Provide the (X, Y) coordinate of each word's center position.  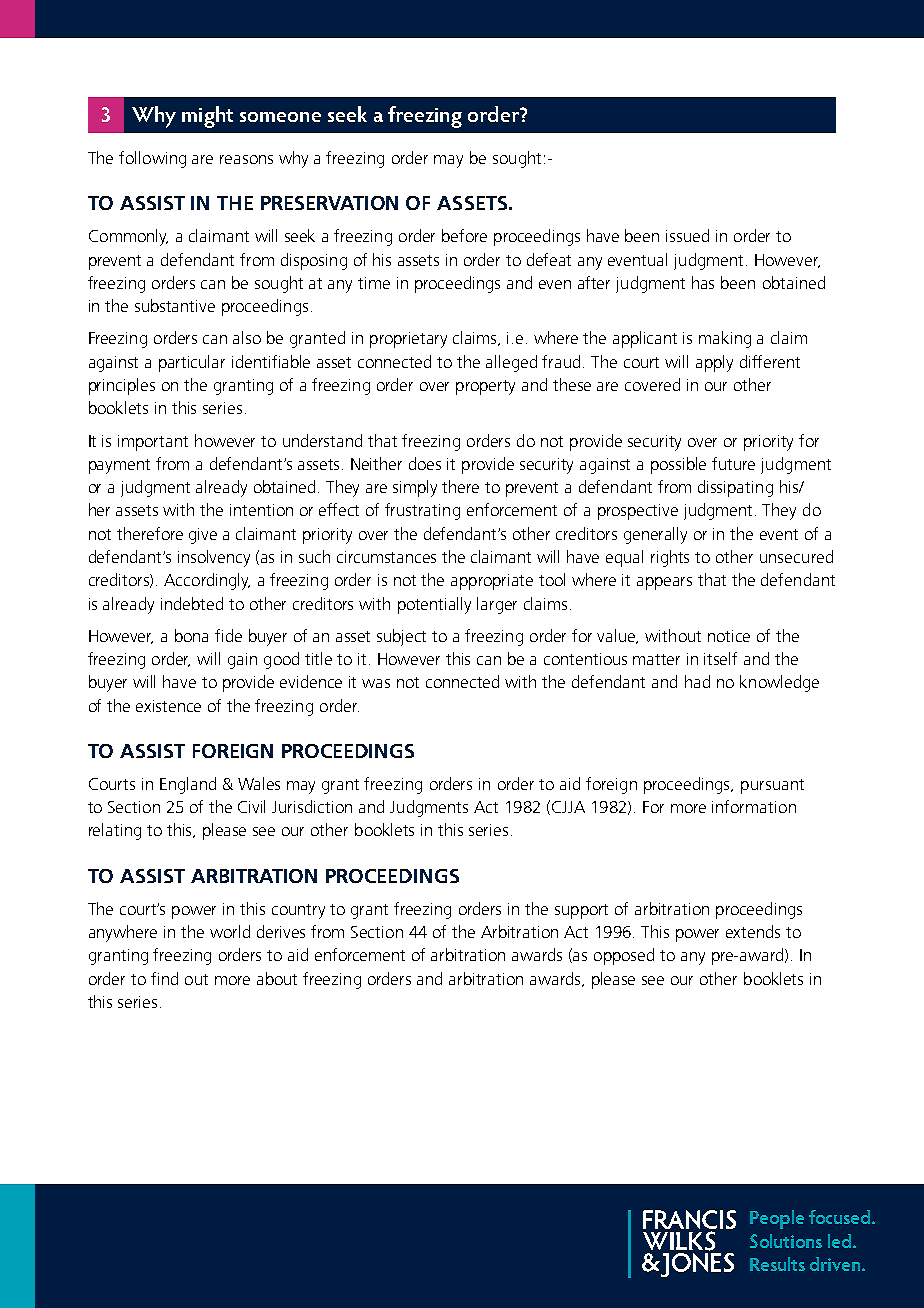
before (464, 235)
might (207, 117)
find (164, 978)
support (581, 911)
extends (753, 931)
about (277, 978)
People (777, 1219)
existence (168, 706)
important (153, 443)
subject (401, 637)
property (485, 387)
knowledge (779, 683)
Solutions (786, 1241)
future (733, 463)
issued (687, 235)
